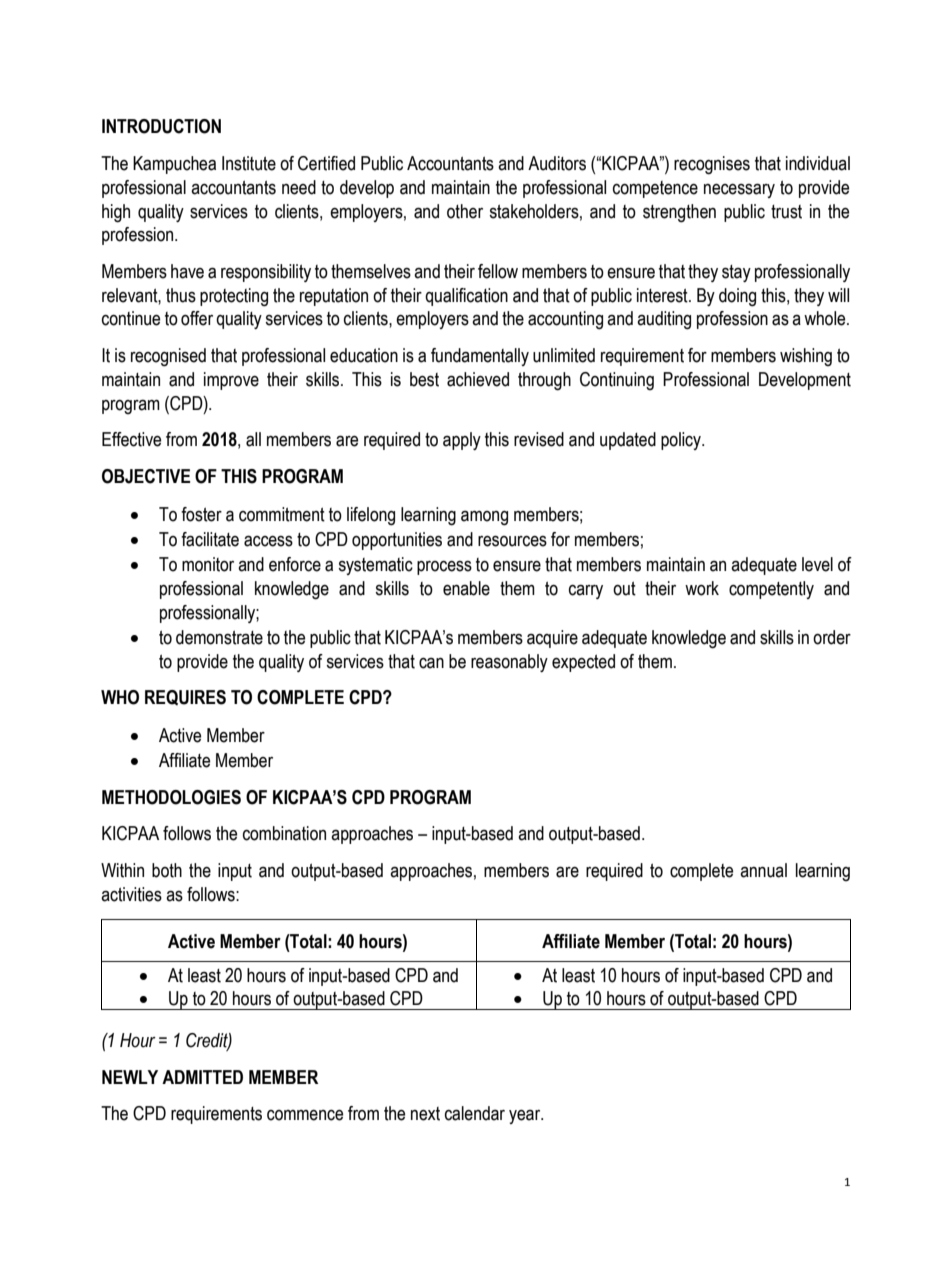  What do you see at coordinates (249, 163) in the page?
I see `Institute` at bounding box center [249, 163].
